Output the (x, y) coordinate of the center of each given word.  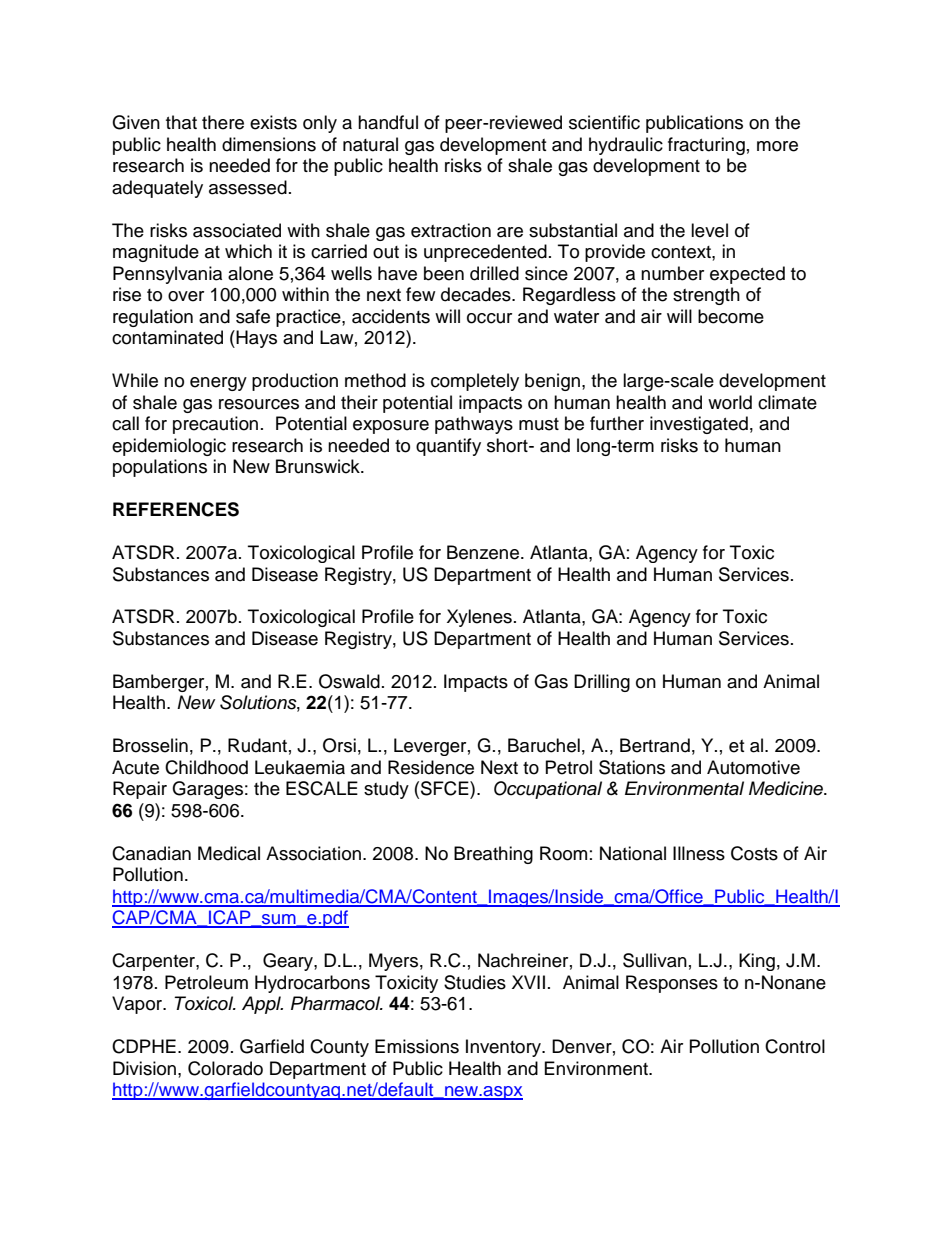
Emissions (417, 1046)
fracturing (706, 146)
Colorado (225, 1068)
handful (388, 122)
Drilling (602, 683)
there (223, 122)
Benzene (483, 552)
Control (795, 1046)
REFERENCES (176, 509)
